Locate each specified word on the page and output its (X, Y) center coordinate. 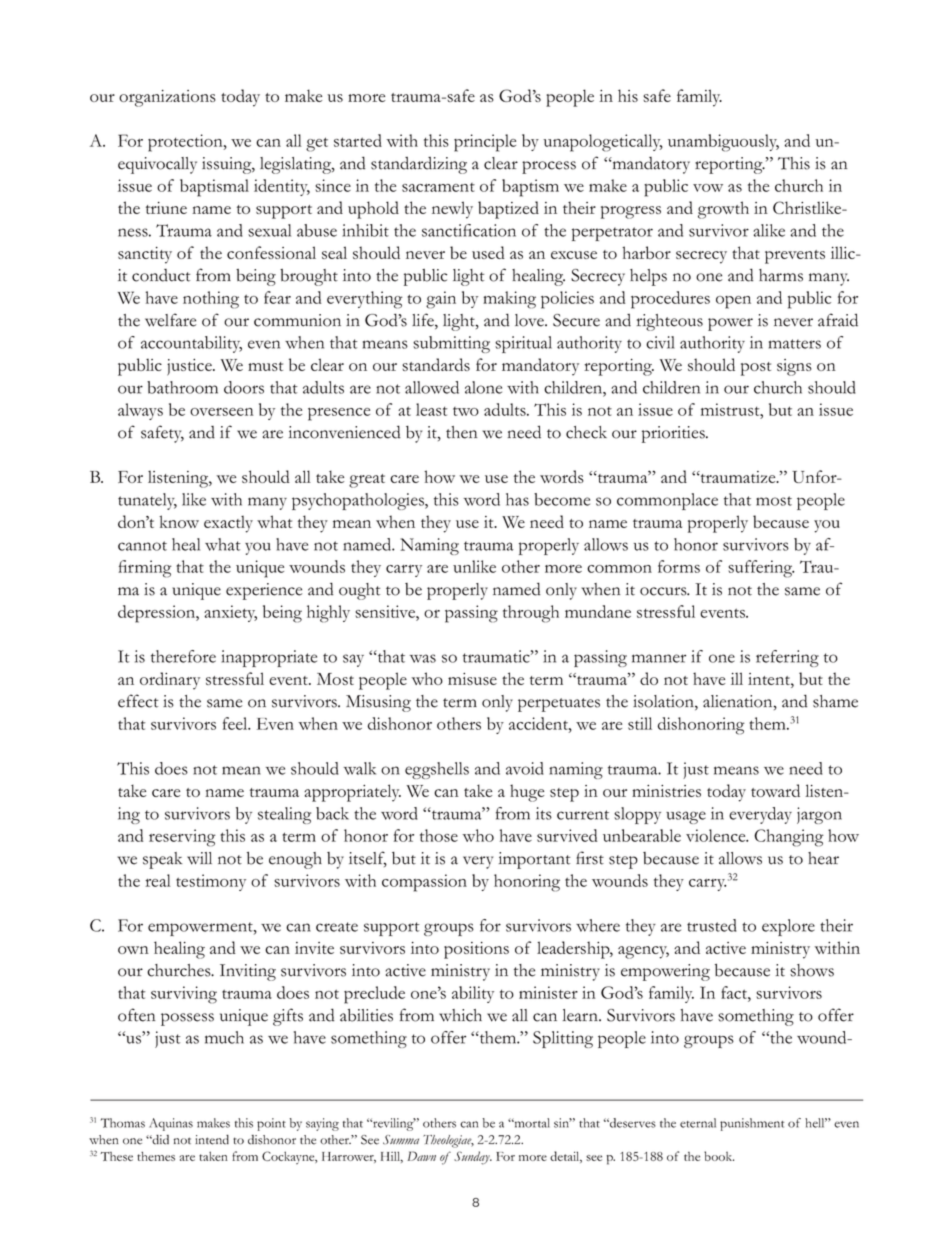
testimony (211, 882)
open (733, 302)
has (517, 499)
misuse (472, 679)
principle (485, 143)
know (179, 521)
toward (775, 790)
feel (236, 723)
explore (788, 927)
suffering (761, 569)
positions (476, 950)
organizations (167, 98)
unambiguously (723, 143)
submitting (451, 344)
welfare (170, 320)
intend (212, 1140)
